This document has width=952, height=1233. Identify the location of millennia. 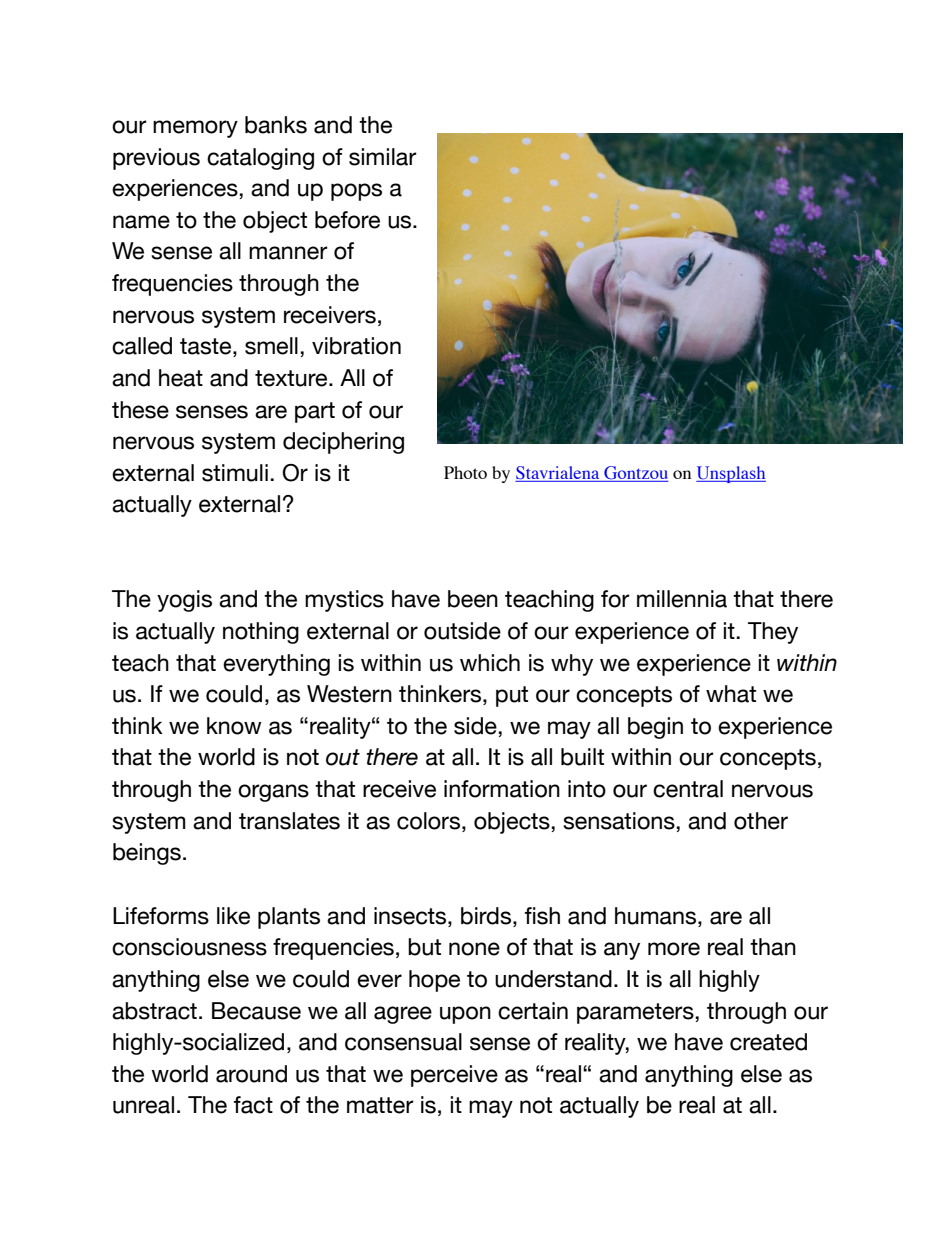
(682, 599).
